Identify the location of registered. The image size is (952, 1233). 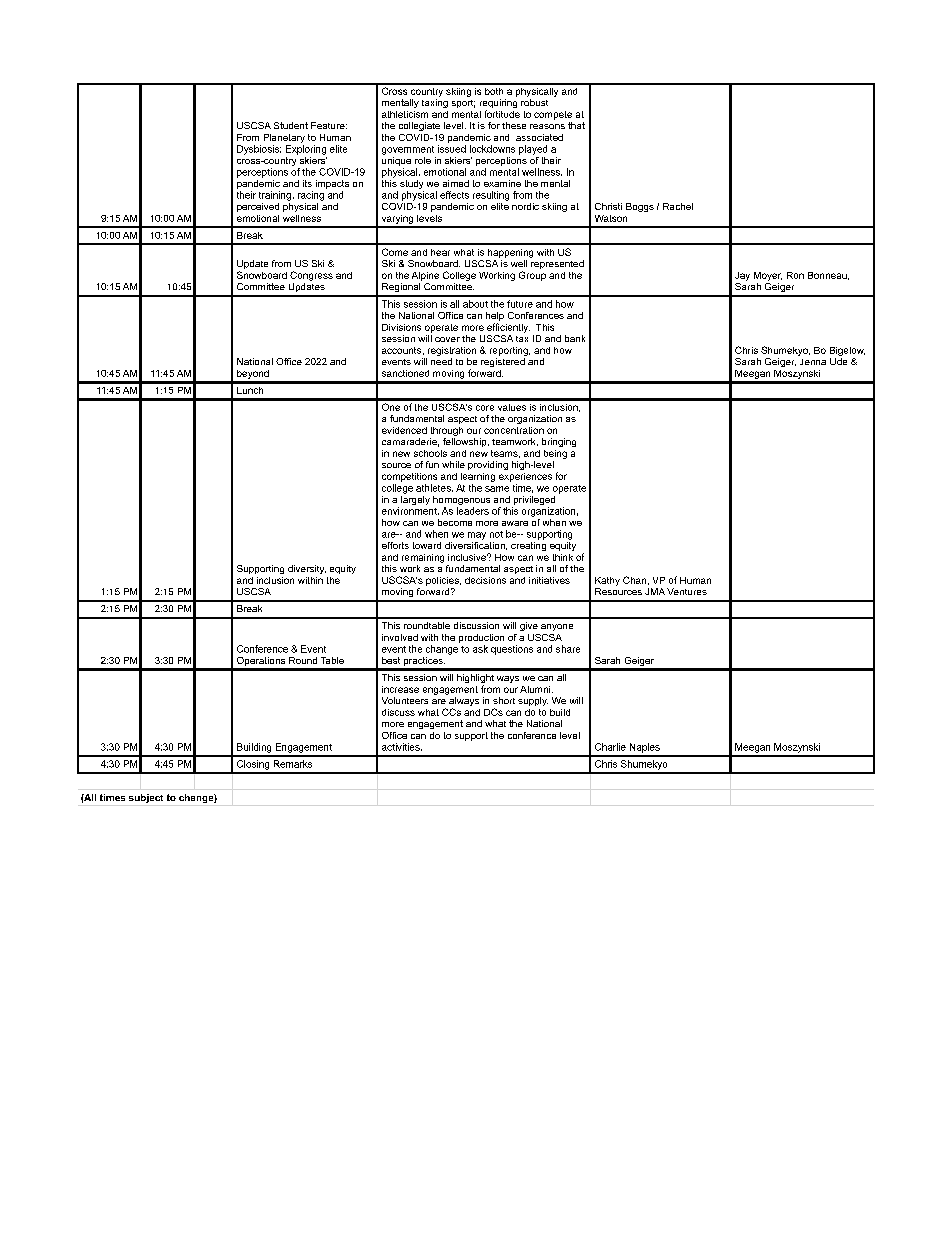
(503, 362).
